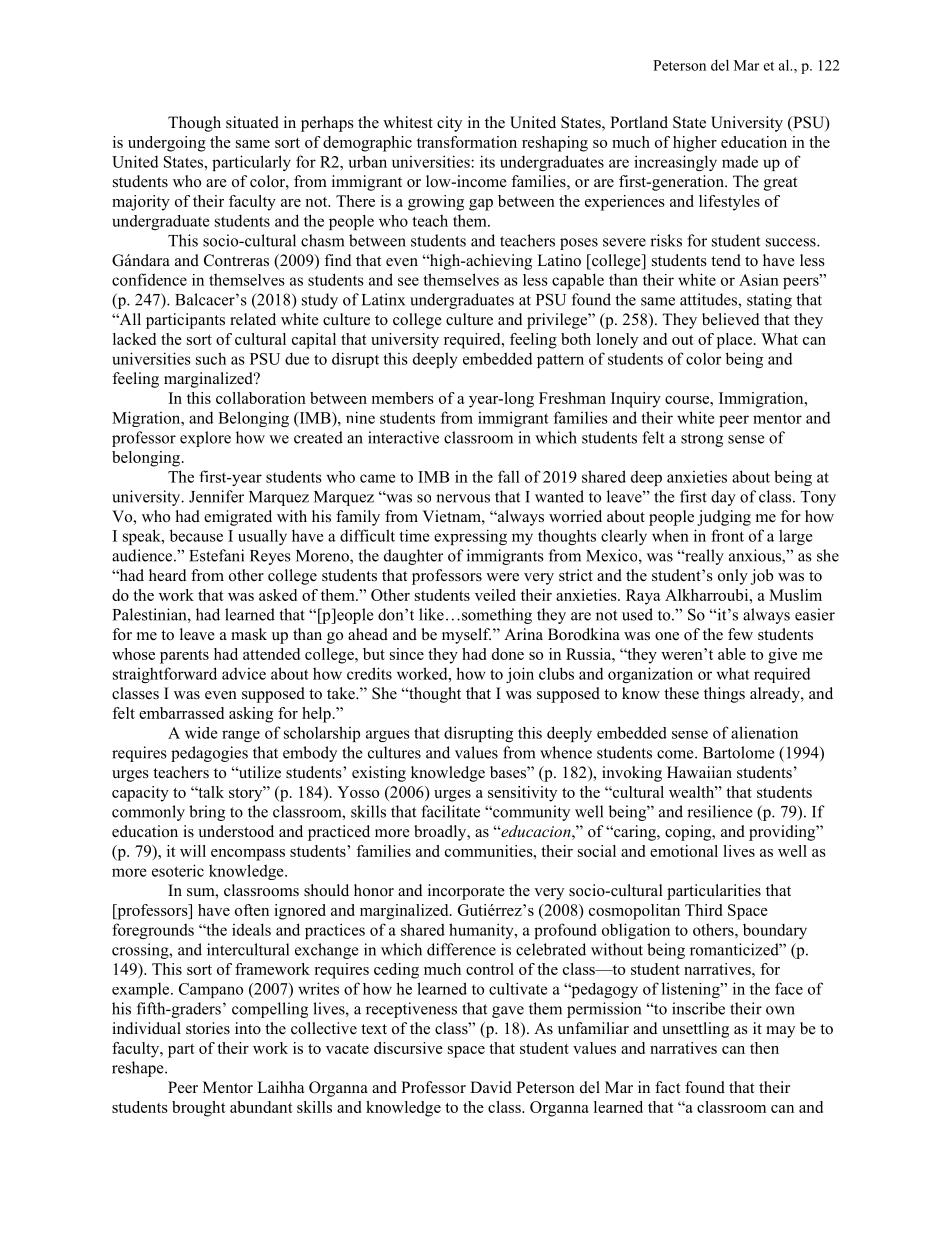 The image size is (952, 1233). I want to click on made, so click(740, 161).
